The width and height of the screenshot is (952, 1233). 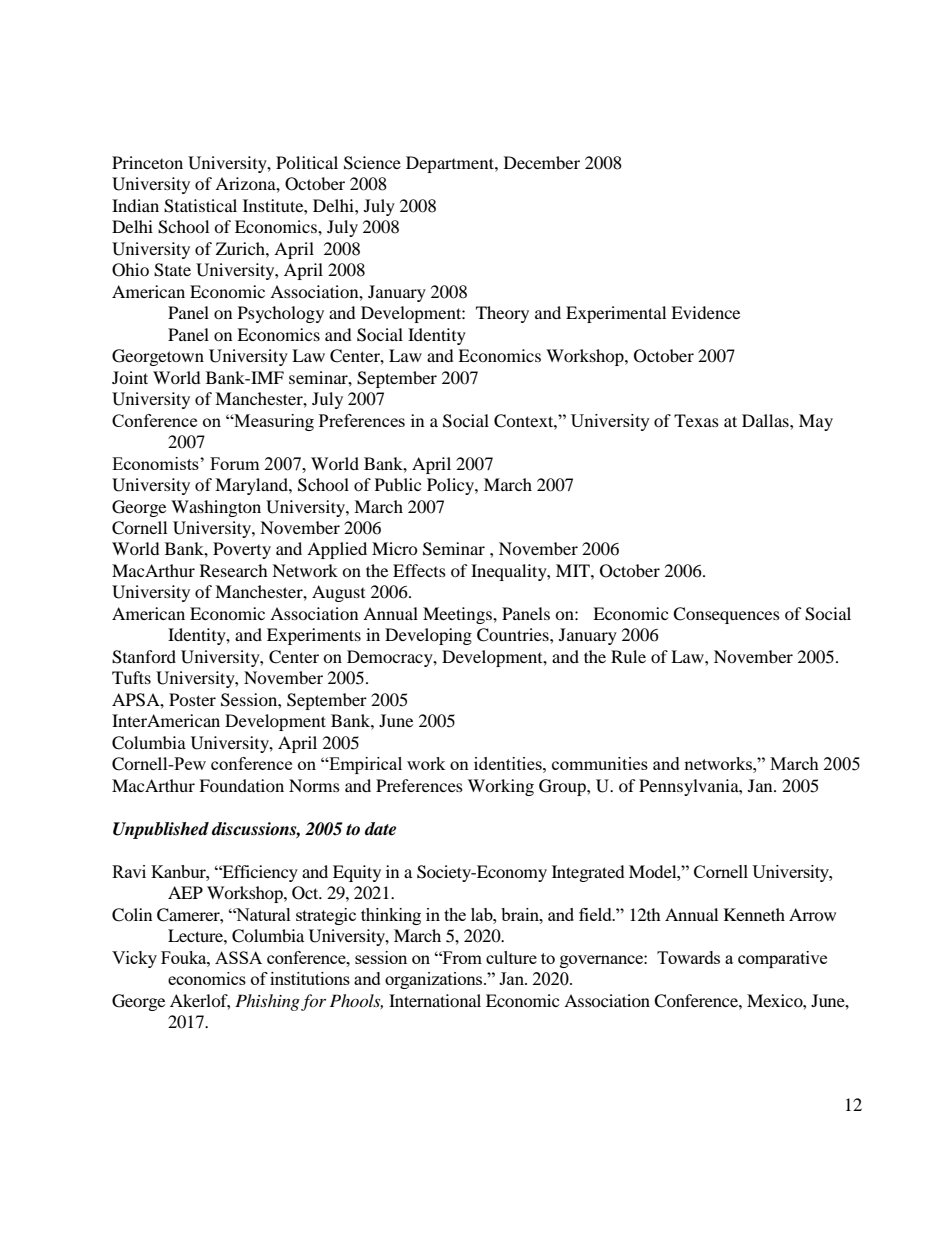 What do you see at coordinates (600, 763) in the screenshot?
I see `communities` at bounding box center [600, 763].
